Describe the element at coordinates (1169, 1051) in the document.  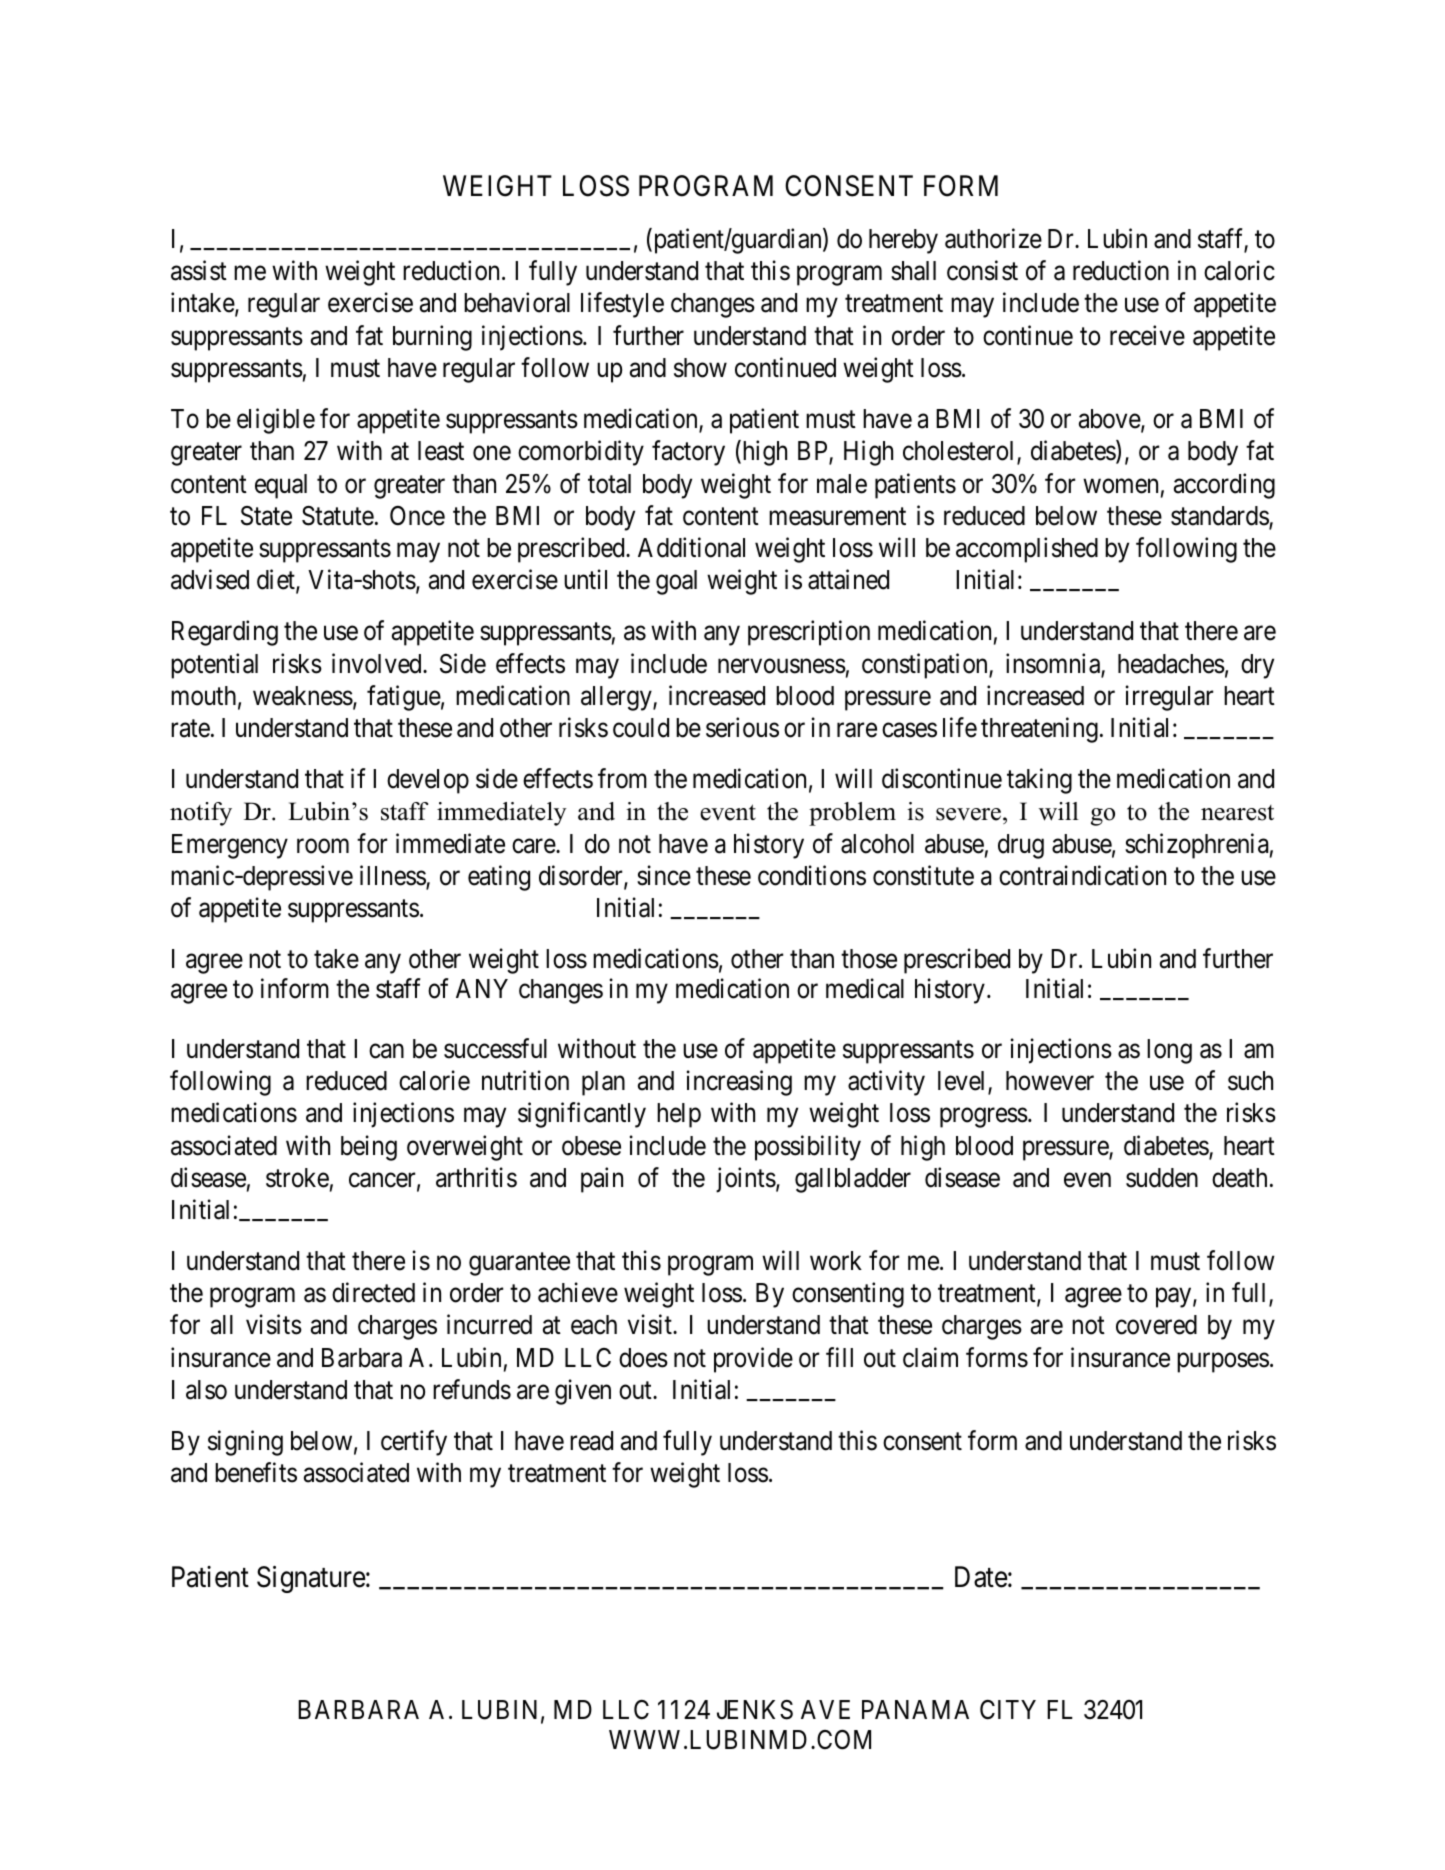
I see `long` at that location.
